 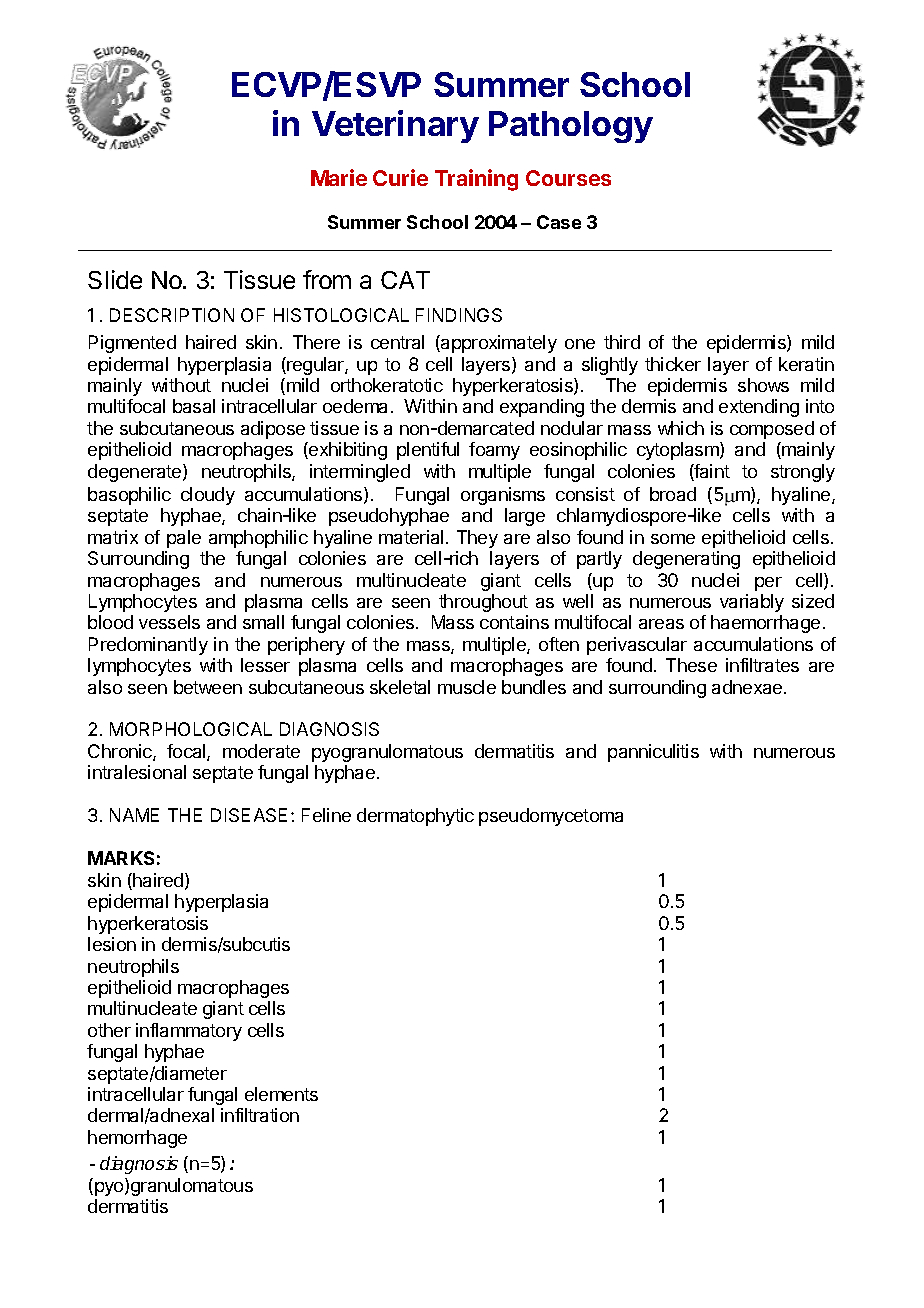 I want to click on Marie, so click(x=339, y=177).
